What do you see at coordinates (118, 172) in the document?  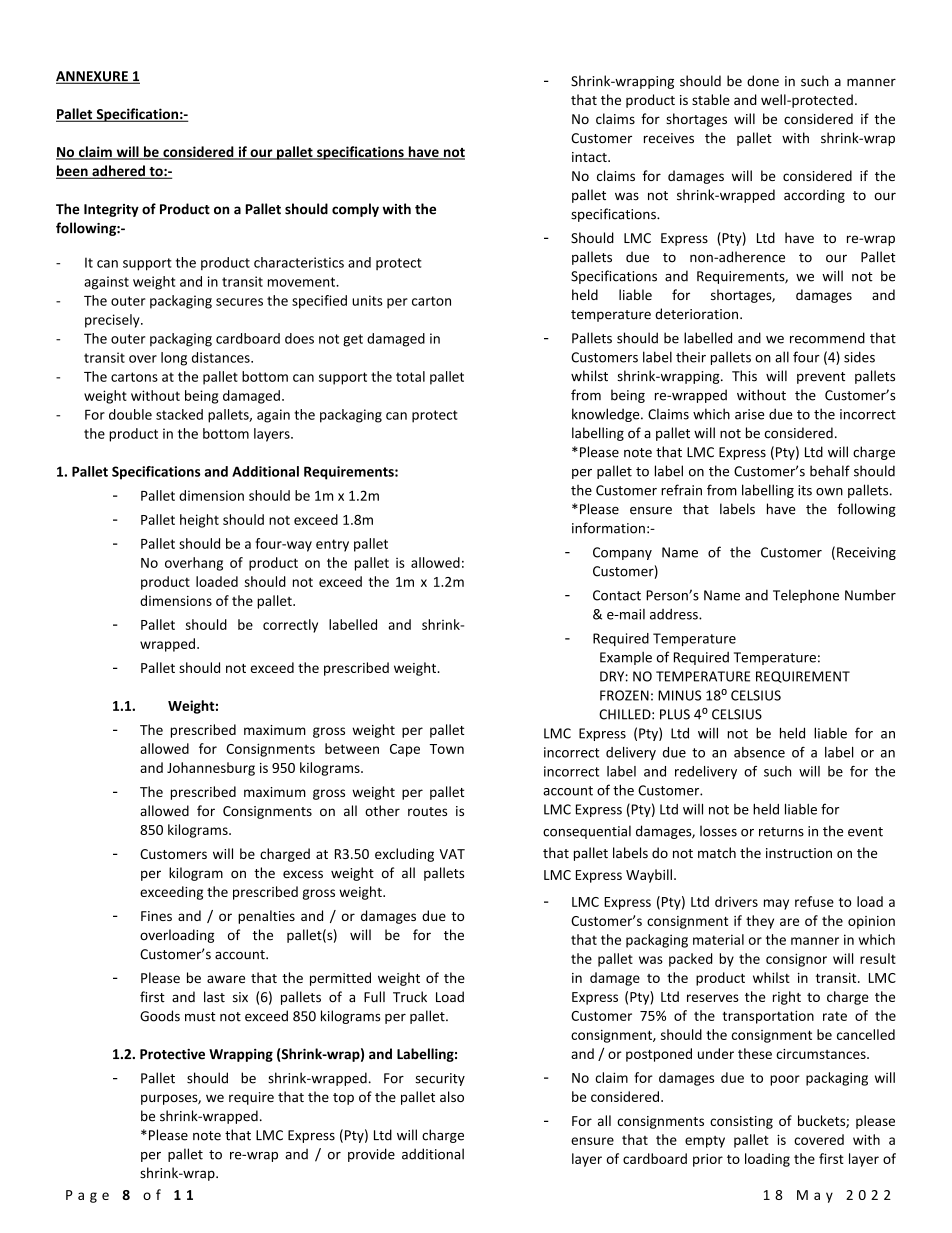 I see `adhered` at bounding box center [118, 172].
